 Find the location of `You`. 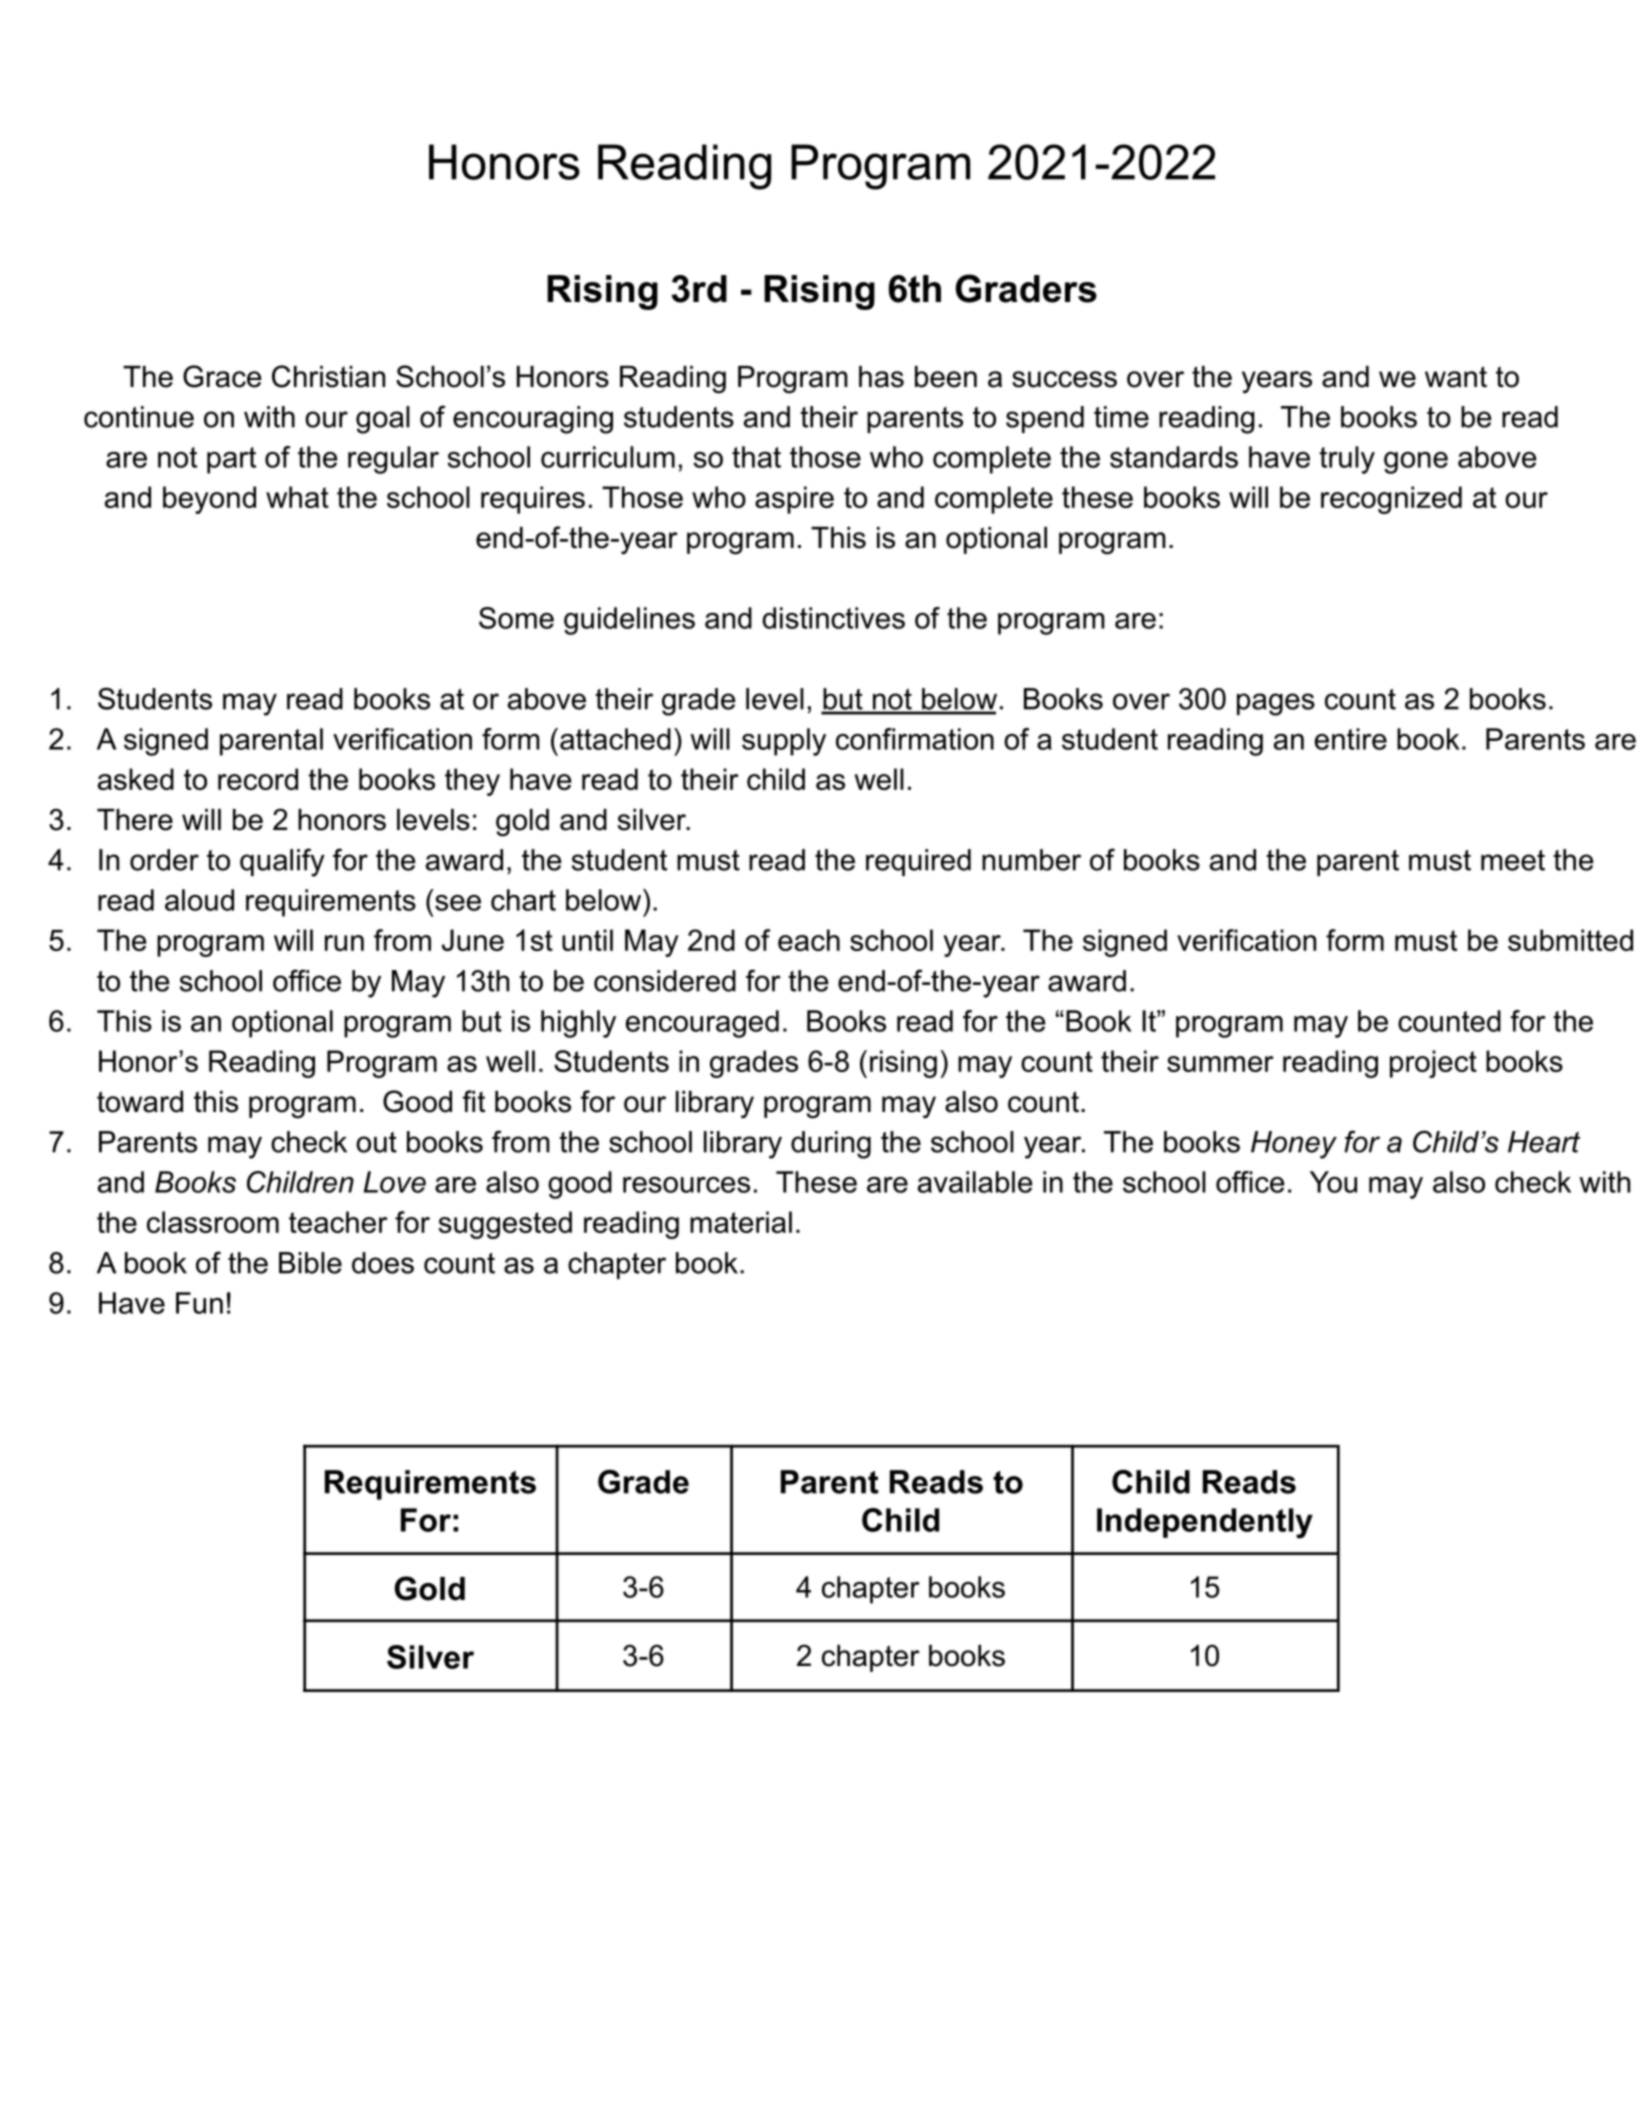

You is located at coordinates (1333, 1182).
